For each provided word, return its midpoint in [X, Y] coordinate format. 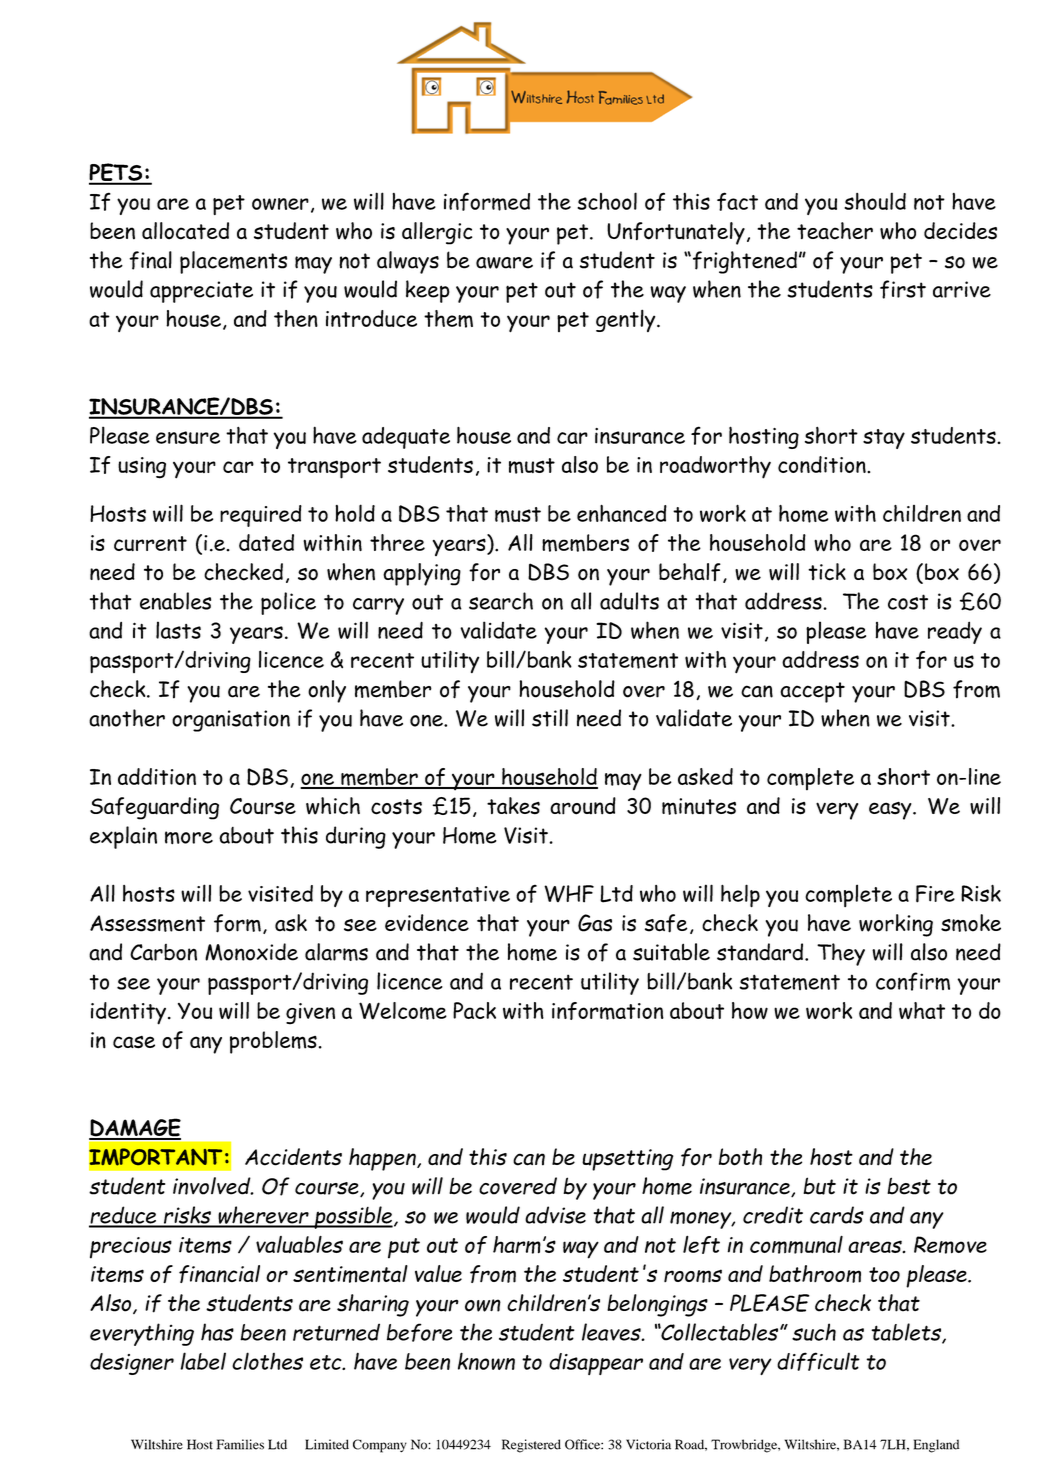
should [875, 201]
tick [827, 572]
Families [240, 1444]
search [501, 601]
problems [273, 1042]
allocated [185, 231]
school [607, 201]
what [922, 1010]
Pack [474, 1010]
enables [175, 601]
